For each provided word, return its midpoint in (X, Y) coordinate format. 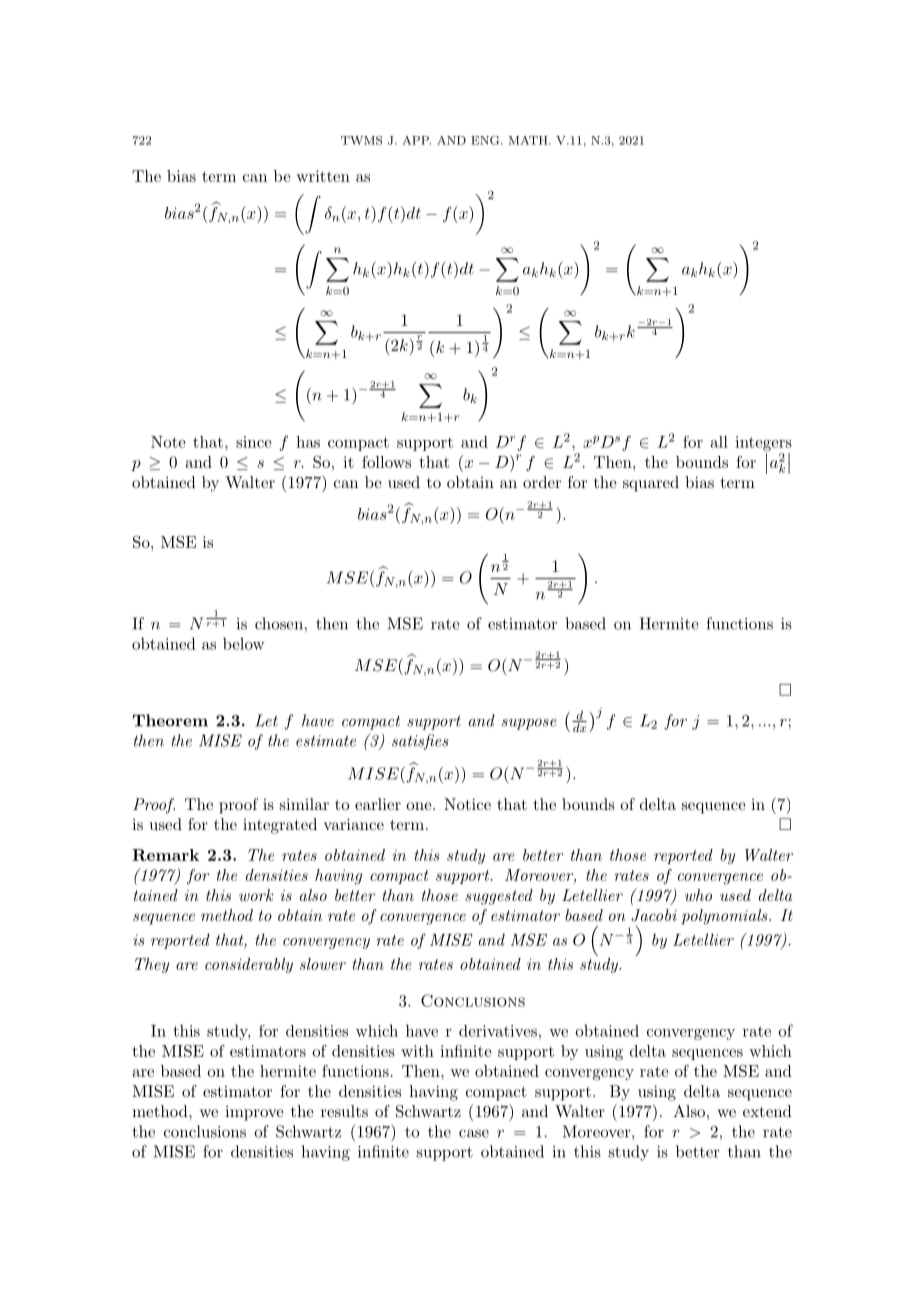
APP (416, 140)
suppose (529, 724)
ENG (486, 140)
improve (254, 1113)
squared (651, 484)
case (474, 1133)
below (244, 643)
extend (767, 1111)
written (323, 176)
